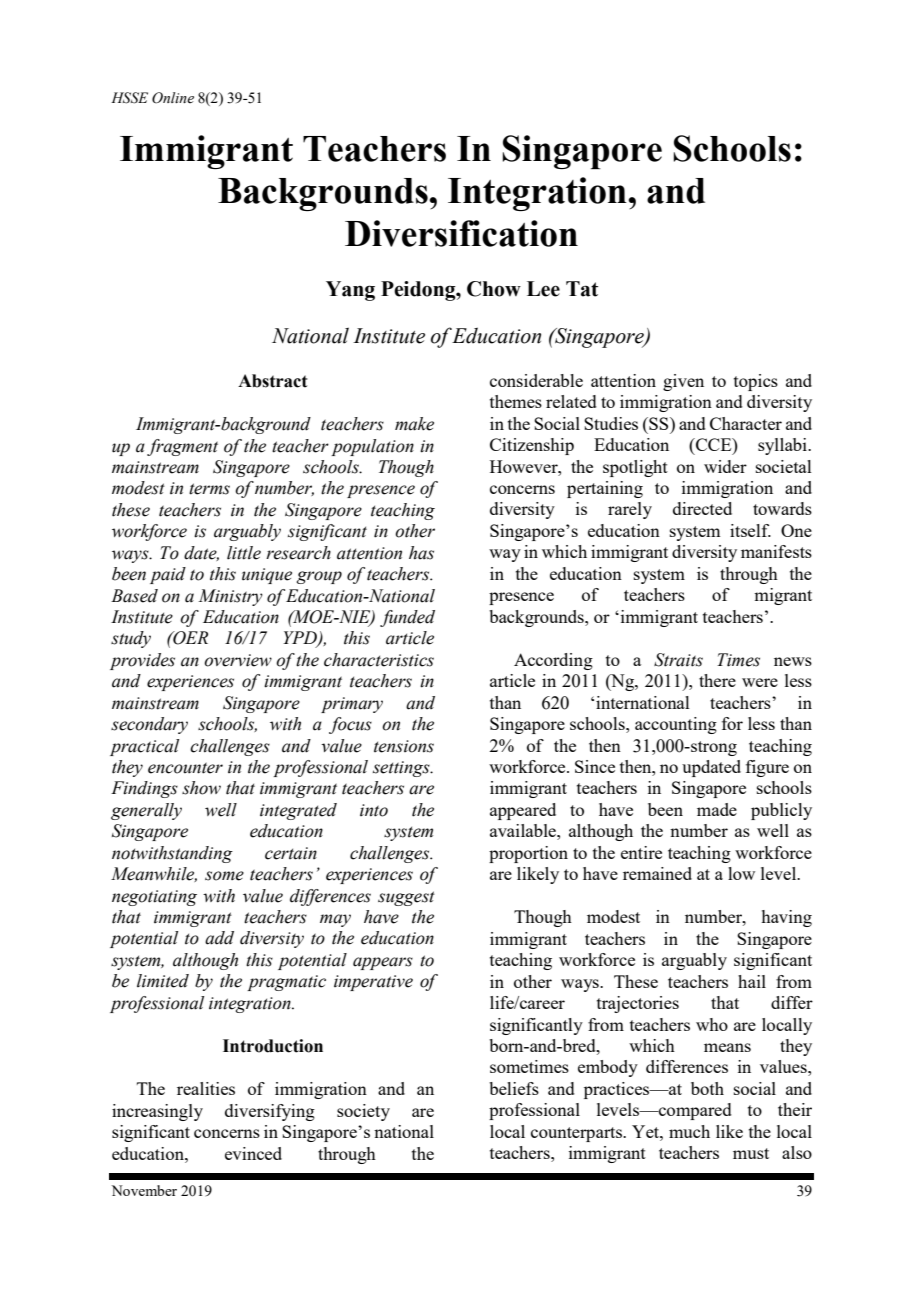 This page has height=1308, width=924. Describe the element at coordinates (173, 98) in the page. I see `Online` at that location.
